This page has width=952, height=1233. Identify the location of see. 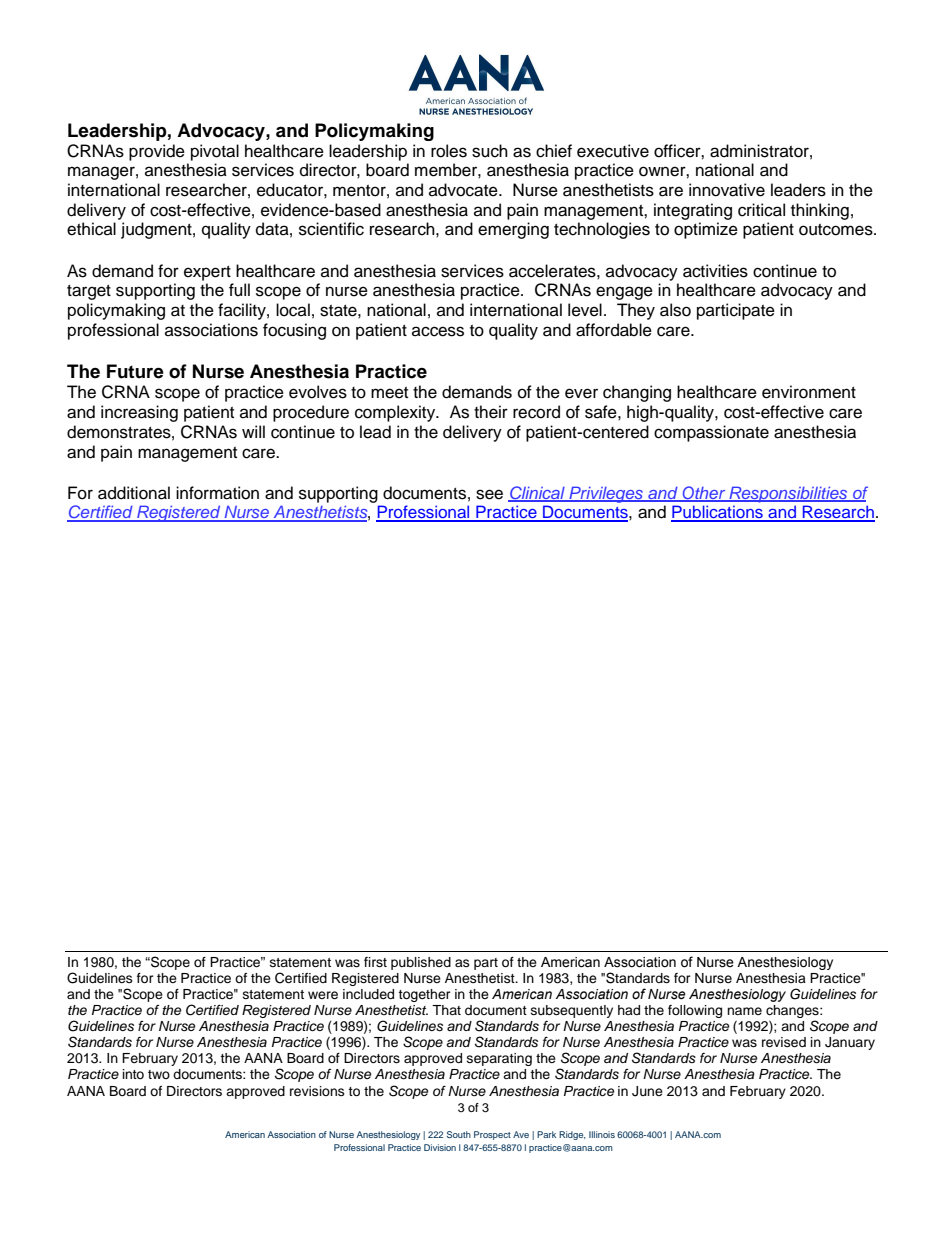
(489, 494).
